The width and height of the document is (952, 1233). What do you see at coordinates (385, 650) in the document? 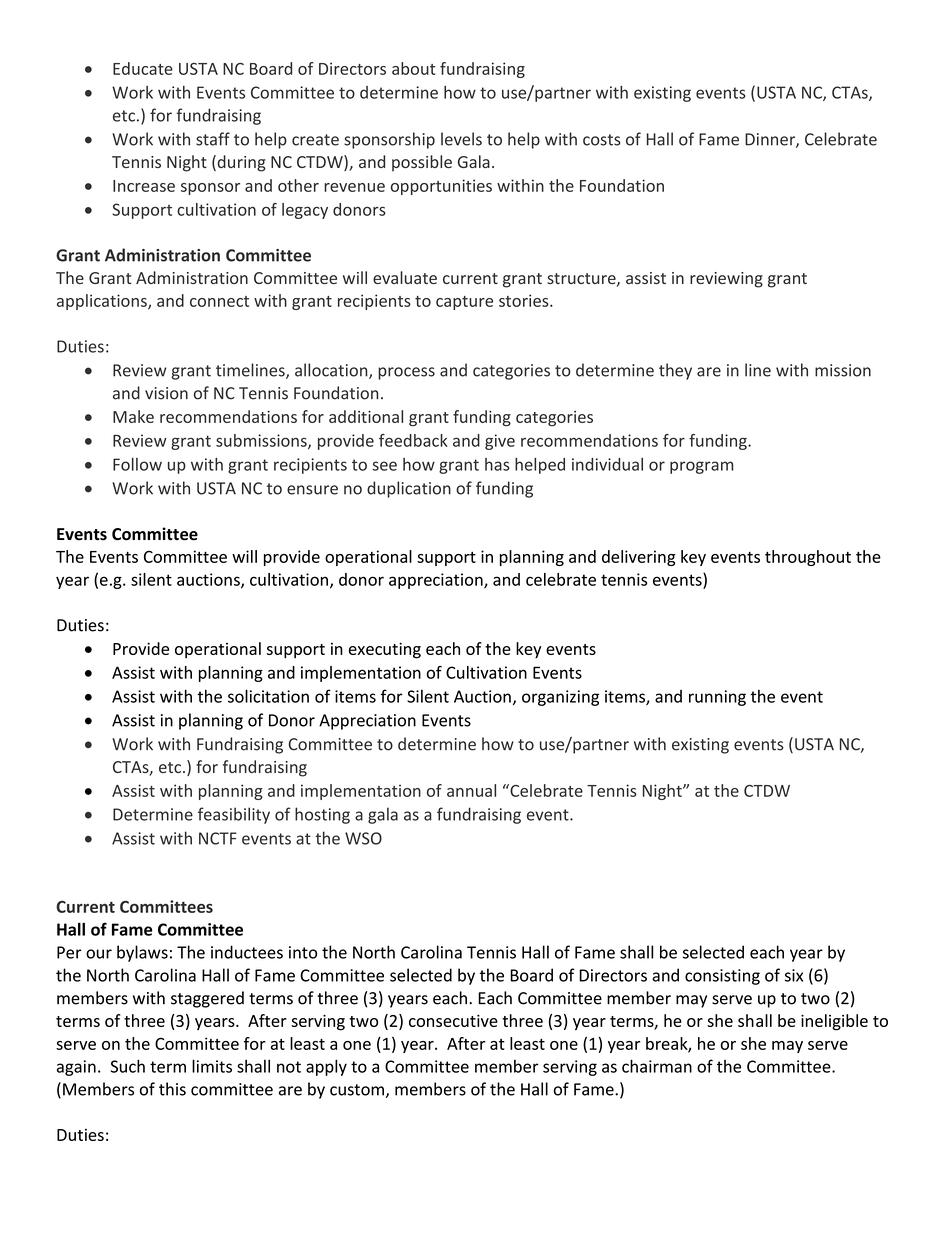
I see `executing` at bounding box center [385, 650].
